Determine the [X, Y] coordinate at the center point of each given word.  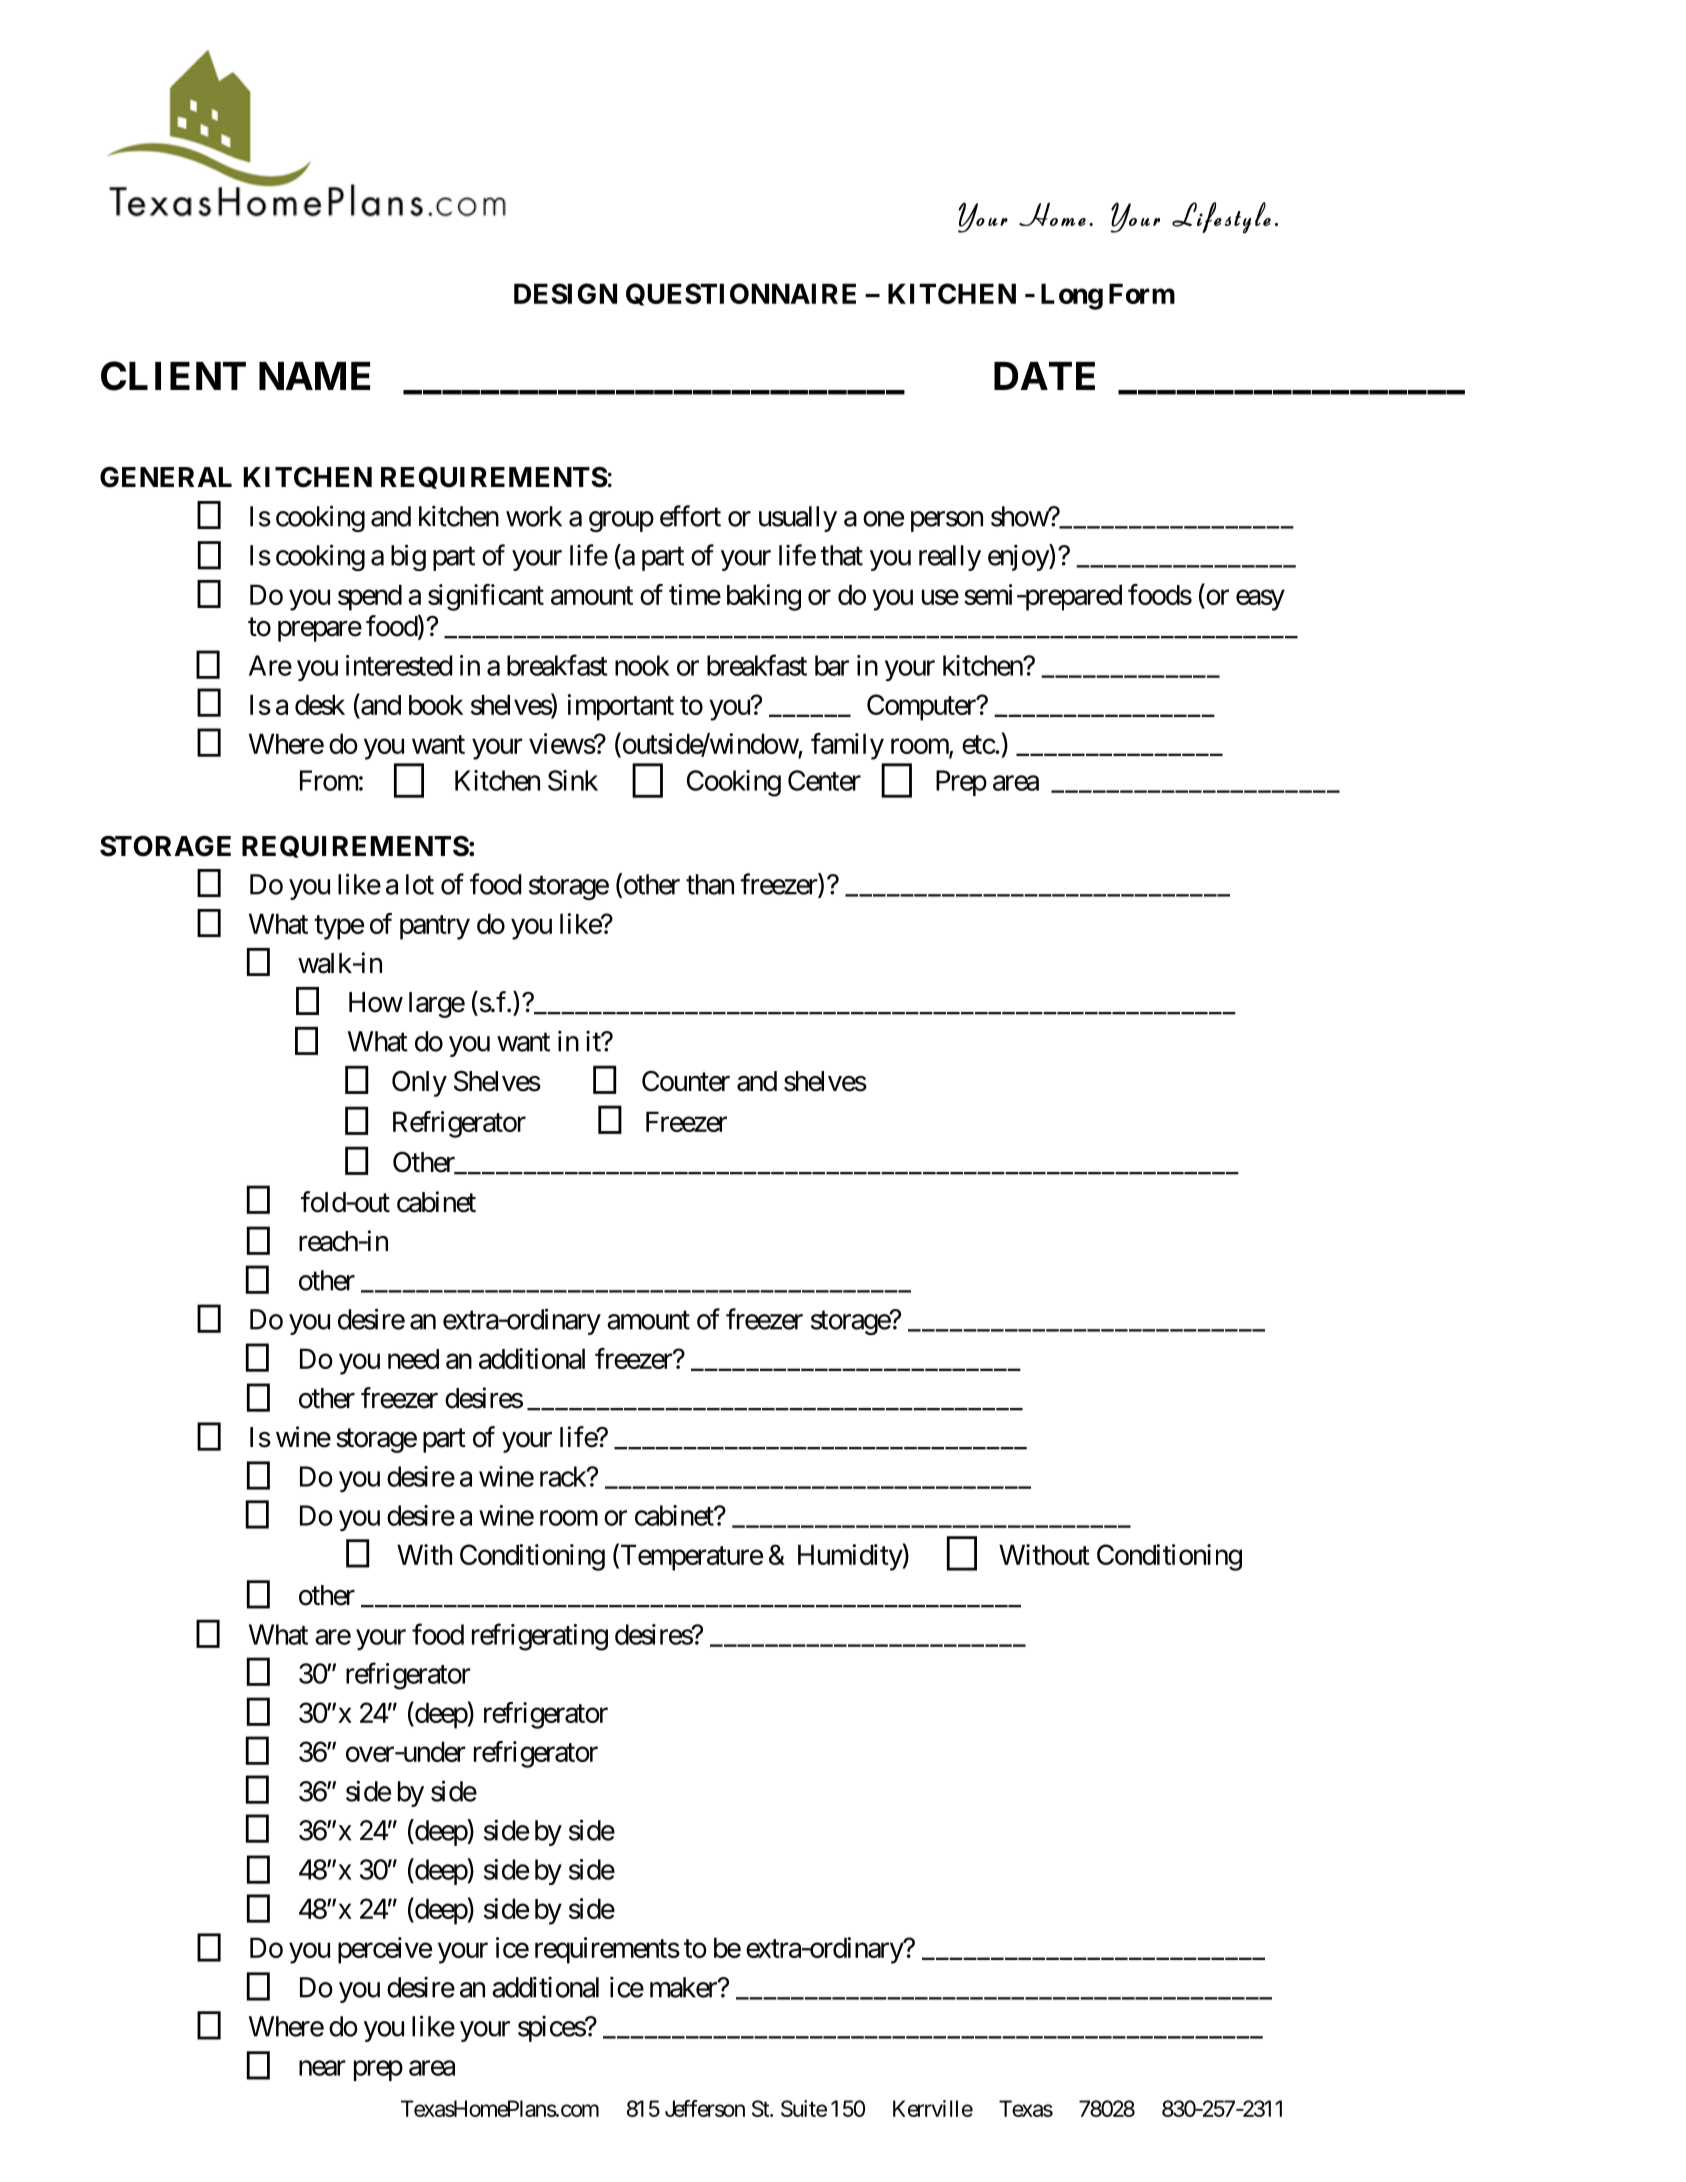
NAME [314, 376]
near [322, 2068]
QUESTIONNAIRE [741, 294]
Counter [686, 1081]
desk [320, 704]
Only [419, 1083]
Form [1142, 293]
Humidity [850, 1557]
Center [824, 780]
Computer [922, 707]
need [413, 1359]
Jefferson [705, 2108]
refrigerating [540, 1637]
